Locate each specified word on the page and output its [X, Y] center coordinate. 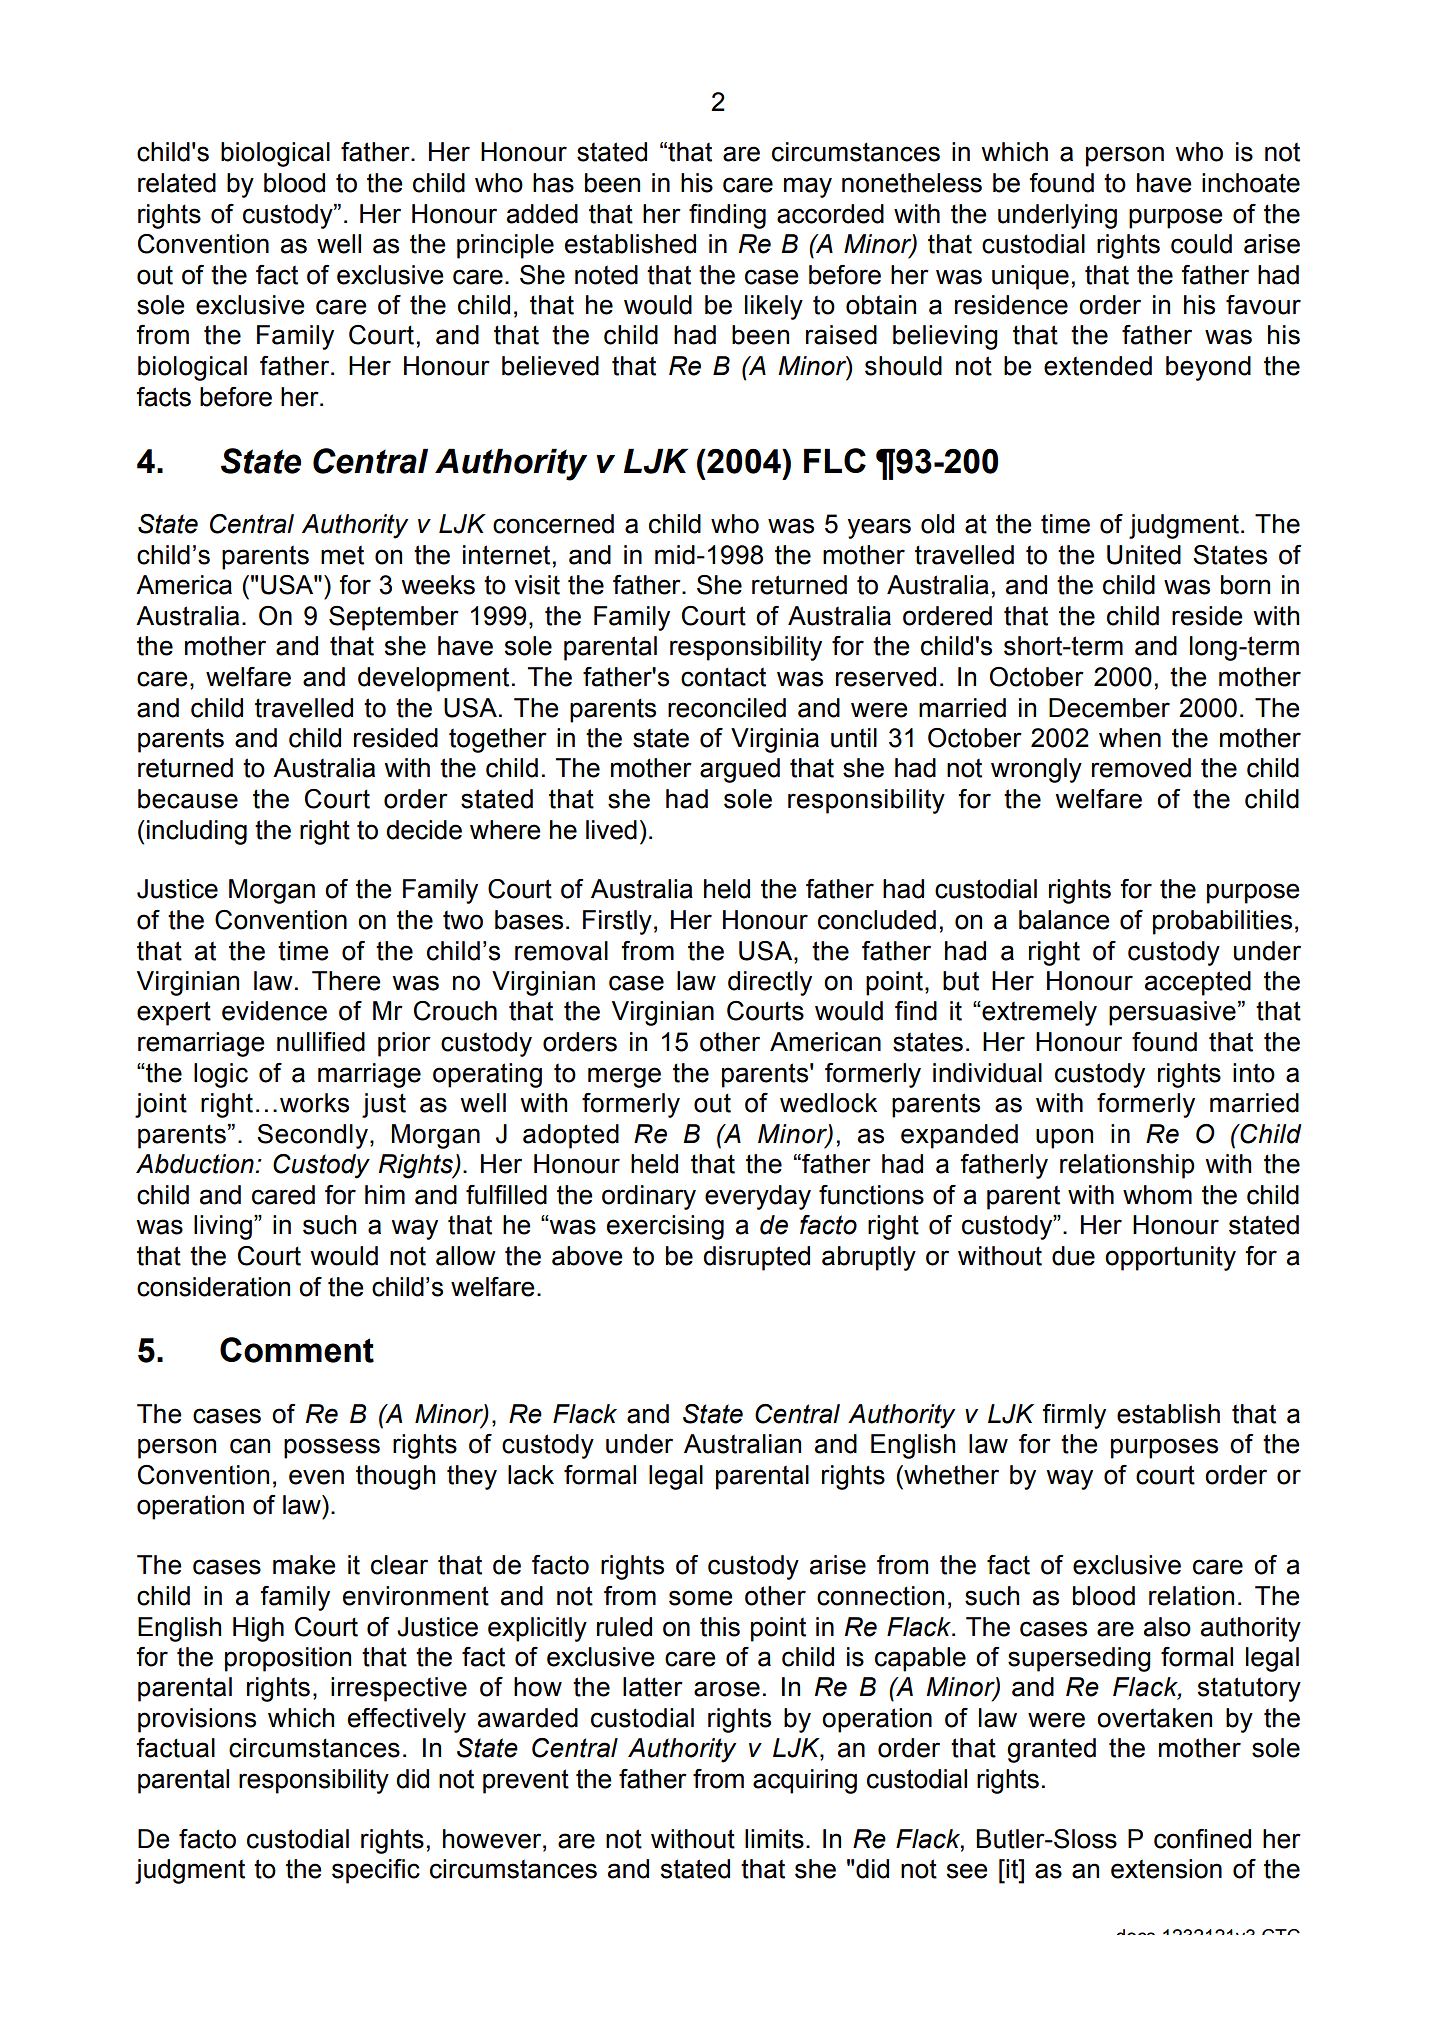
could [1201, 244]
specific [376, 1871]
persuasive [1172, 1013]
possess [332, 1448]
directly [770, 983]
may [808, 187]
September [394, 618]
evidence [274, 1011]
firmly [1074, 1416]
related [177, 183]
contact [723, 677]
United [1144, 555]
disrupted [756, 1258]
